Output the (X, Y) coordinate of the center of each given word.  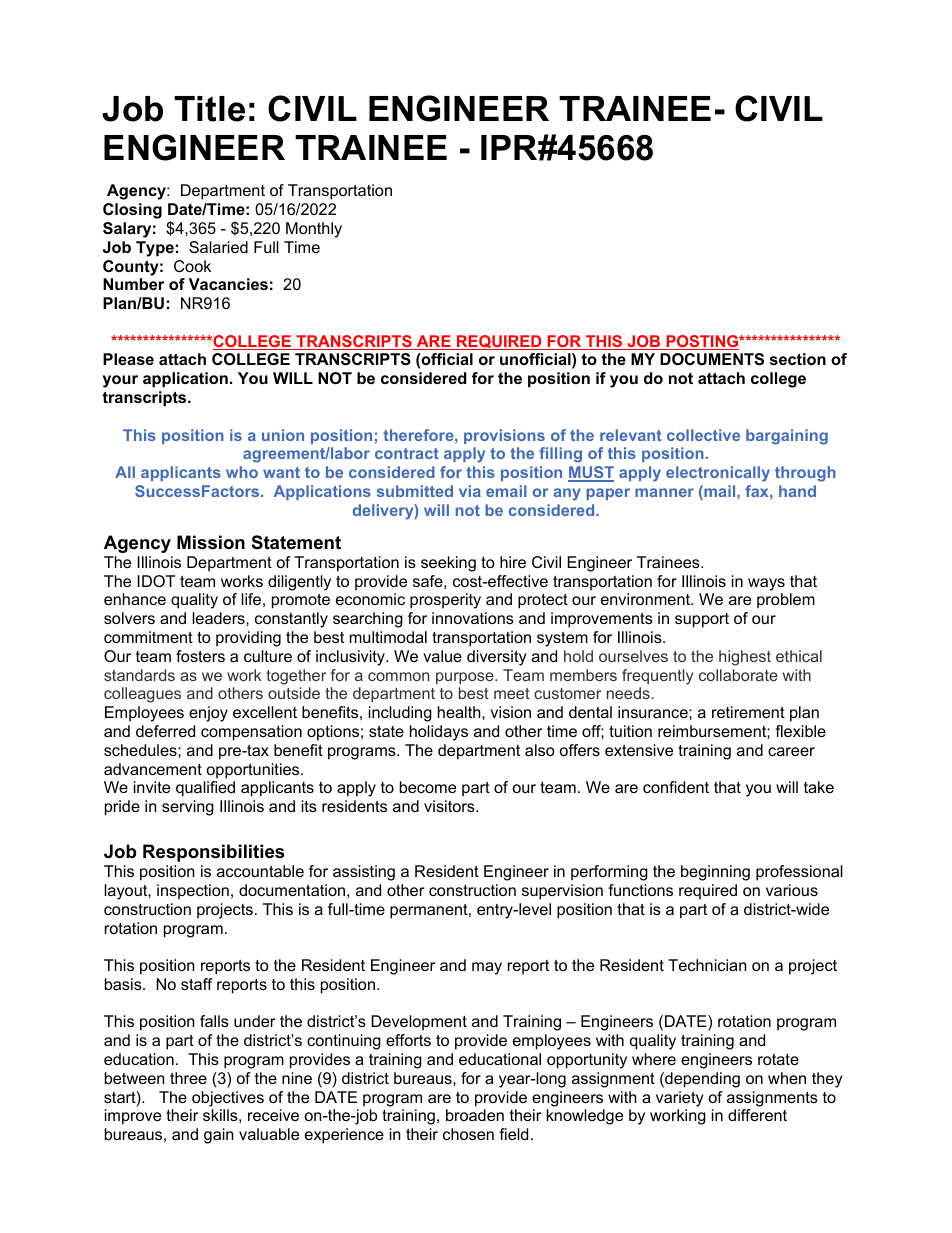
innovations (473, 618)
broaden (475, 1115)
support (702, 620)
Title (209, 109)
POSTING (702, 342)
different (757, 1115)
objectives (228, 1099)
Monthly (314, 230)
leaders (219, 618)
